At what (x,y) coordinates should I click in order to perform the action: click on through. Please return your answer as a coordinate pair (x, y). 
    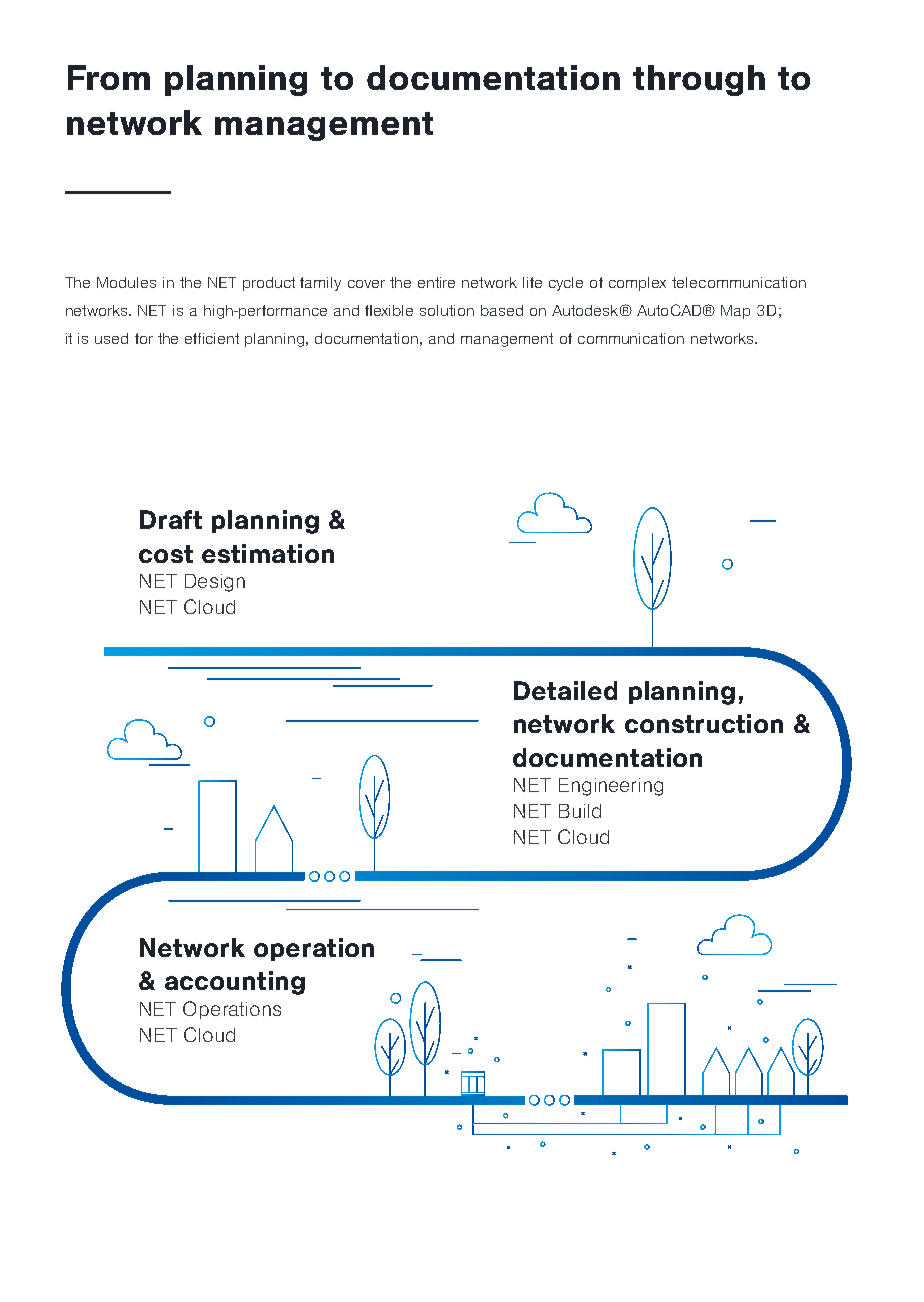
    Looking at the image, I should click on (699, 80).
